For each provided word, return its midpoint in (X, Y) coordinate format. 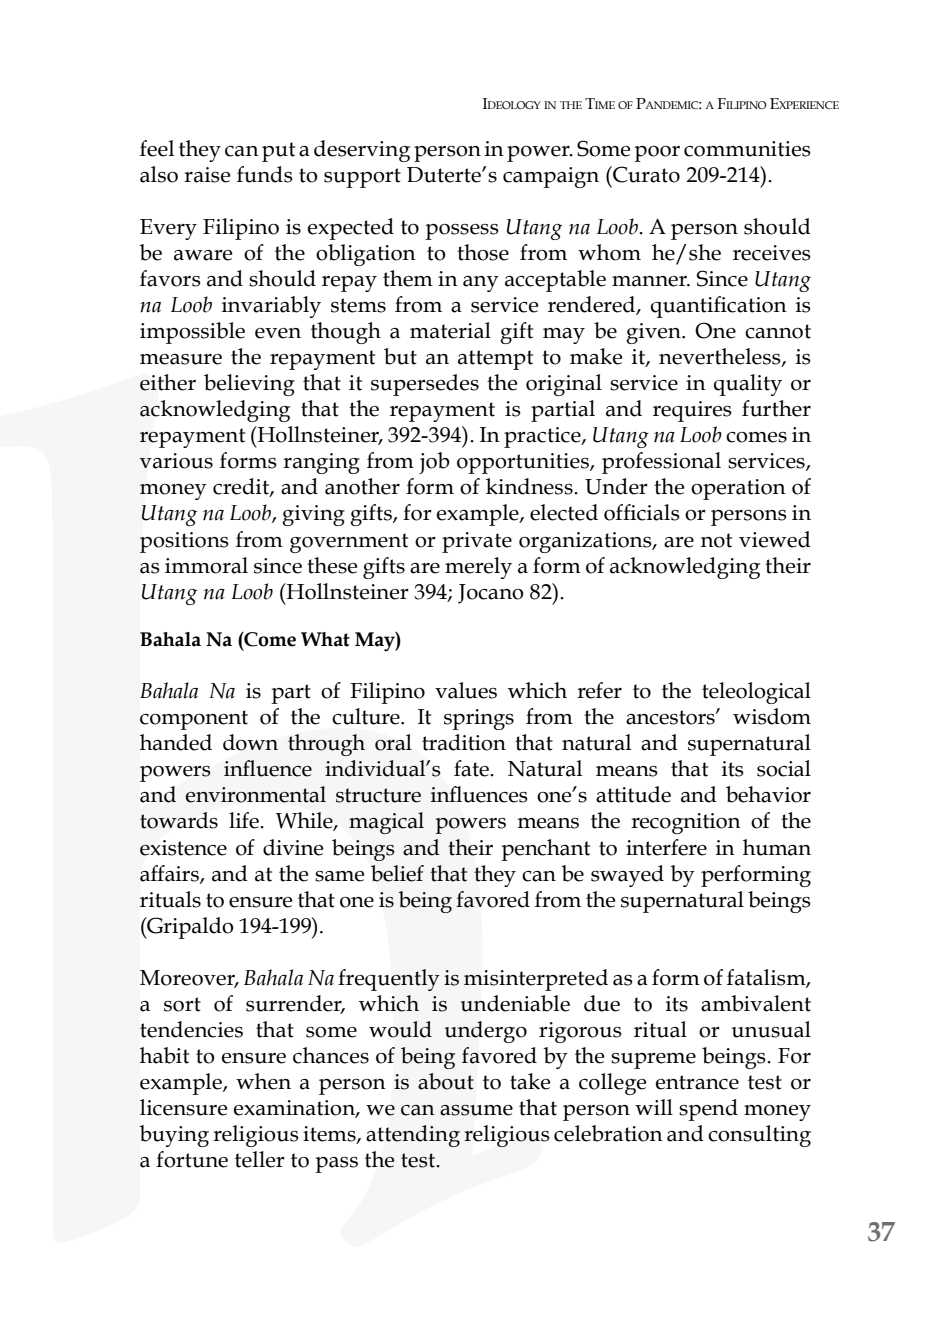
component (194, 720)
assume (476, 1110)
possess (462, 232)
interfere (666, 847)
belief (397, 873)
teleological (756, 693)
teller (260, 1159)
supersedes (425, 385)
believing (249, 385)
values (466, 690)
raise (207, 175)
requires (692, 411)
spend (708, 1110)
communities (747, 149)
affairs (170, 874)
